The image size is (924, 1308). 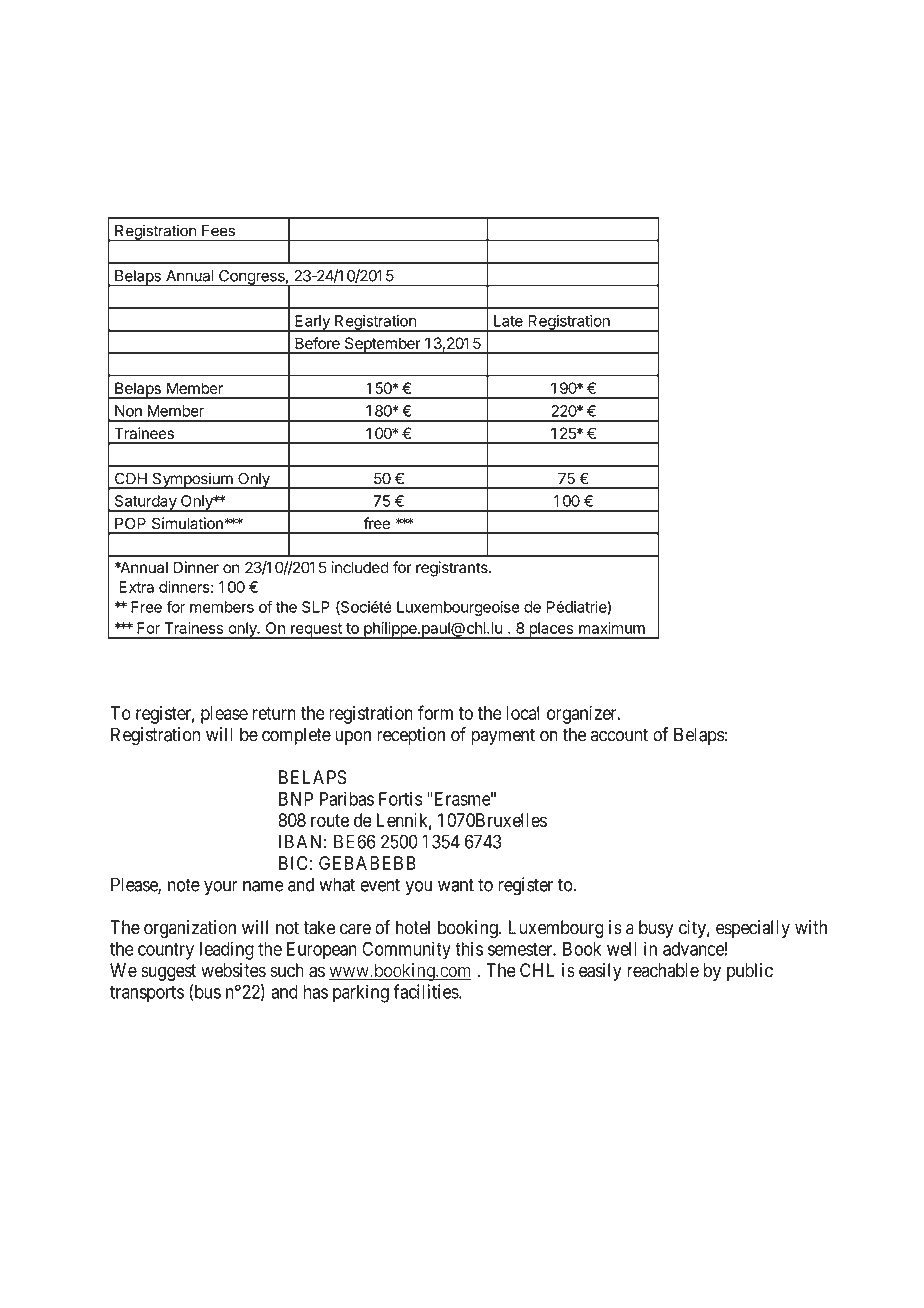 I want to click on Fees, so click(x=218, y=231).
